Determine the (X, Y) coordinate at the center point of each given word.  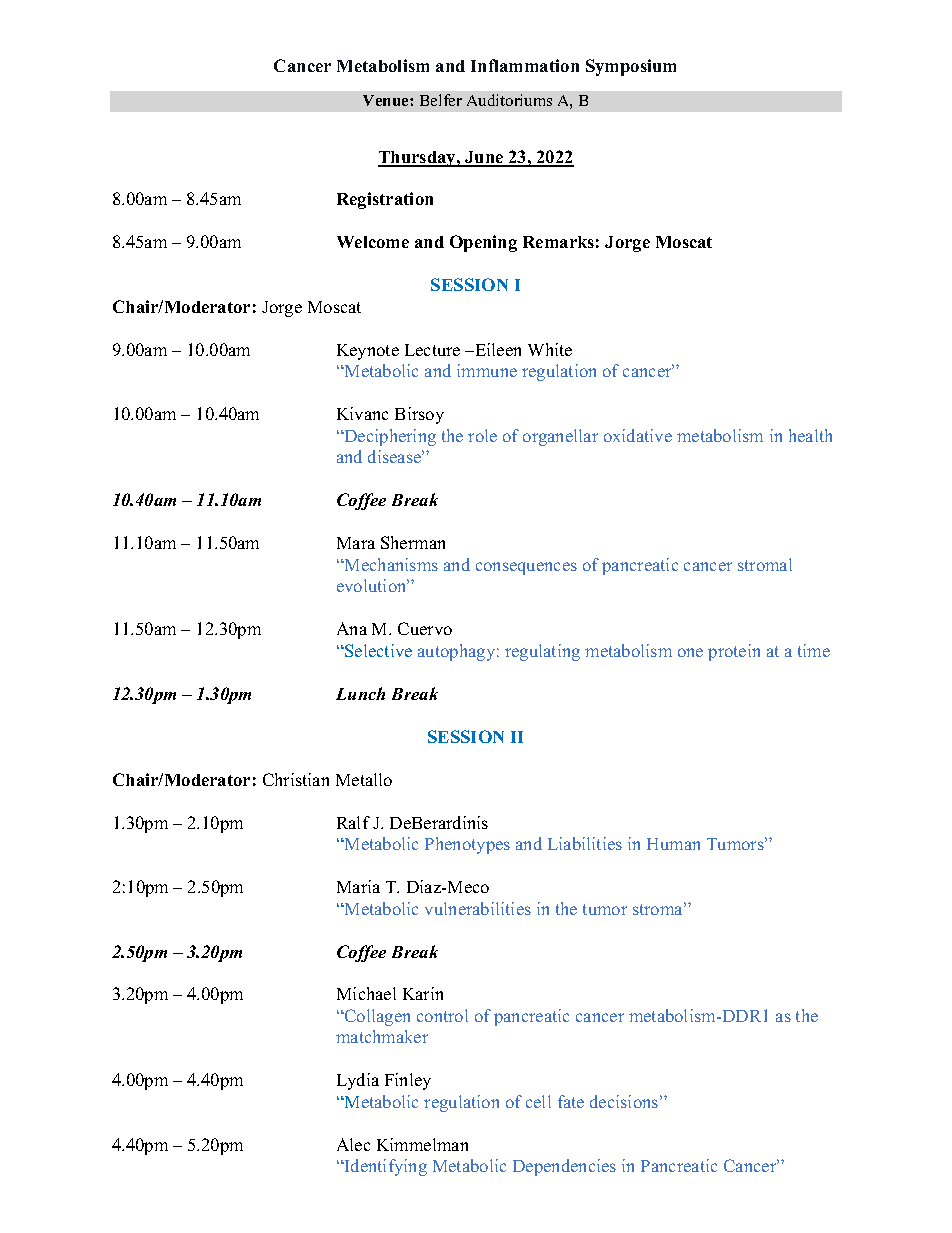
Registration (385, 200)
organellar (560, 437)
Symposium (631, 67)
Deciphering (389, 437)
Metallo (364, 779)
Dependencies (564, 1167)
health (810, 435)
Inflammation (525, 65)
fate (571, 1101)
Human (673, 844)
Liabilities (585, 843)
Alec (353, 1144)
